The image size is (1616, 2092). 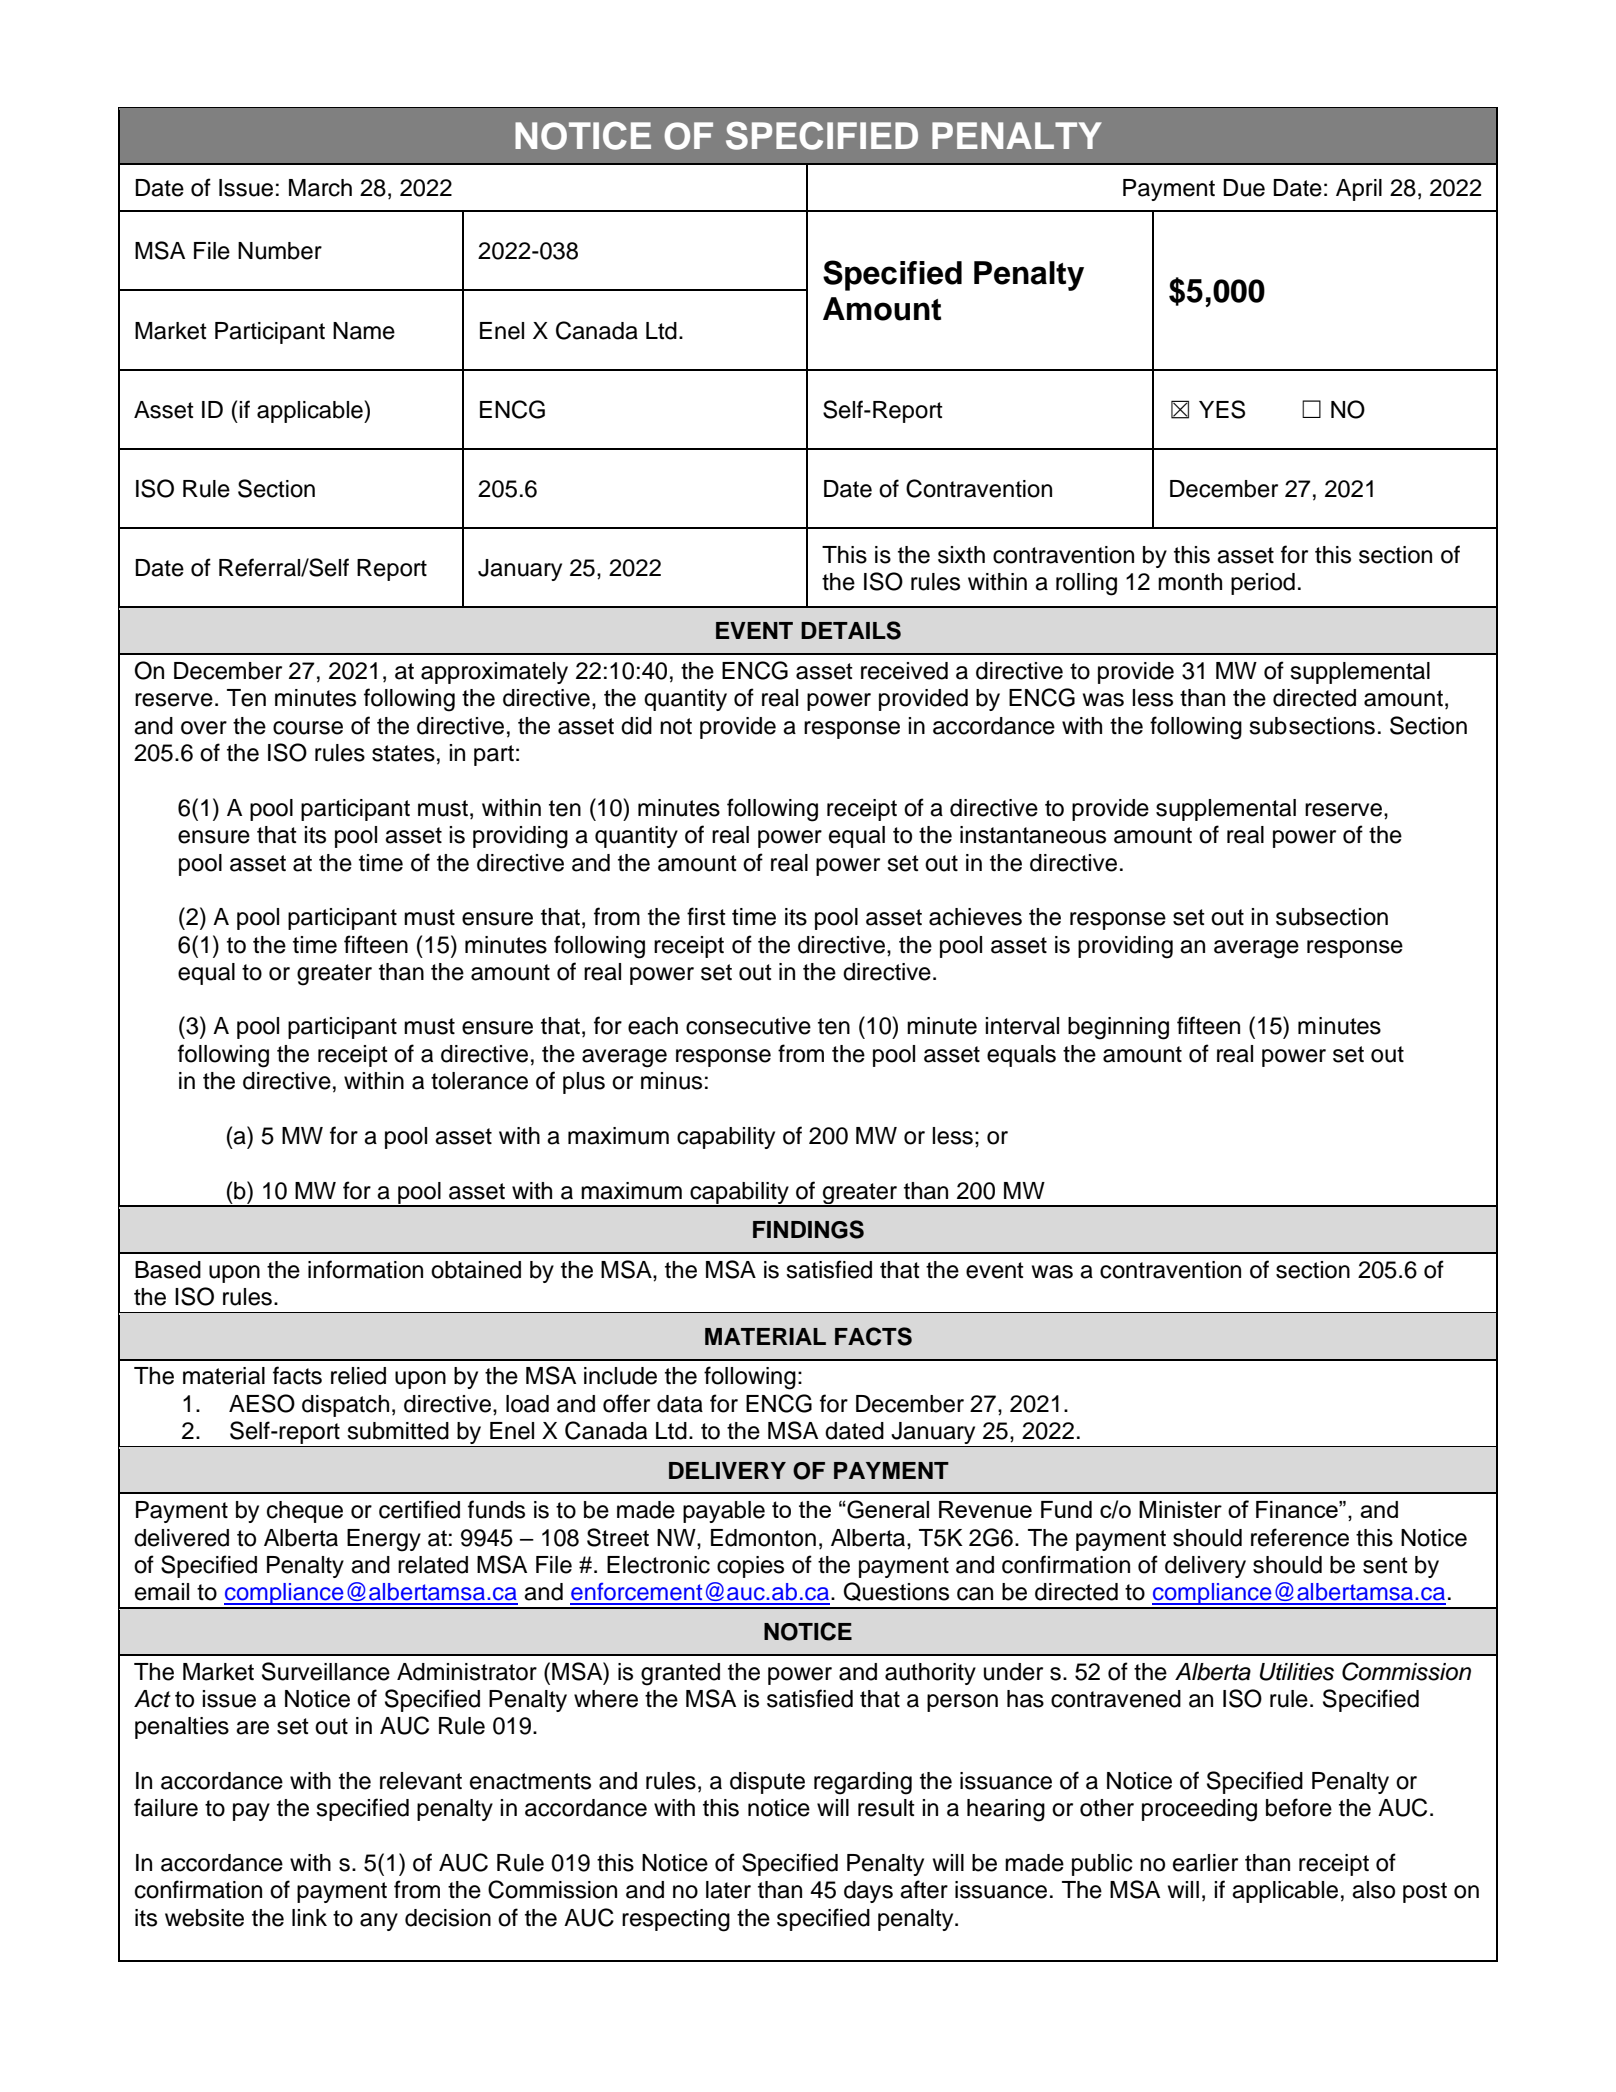 What do you see at coordinates (1244, 188) in the image?
I see `Due` at bounding box center [1244, 188].
